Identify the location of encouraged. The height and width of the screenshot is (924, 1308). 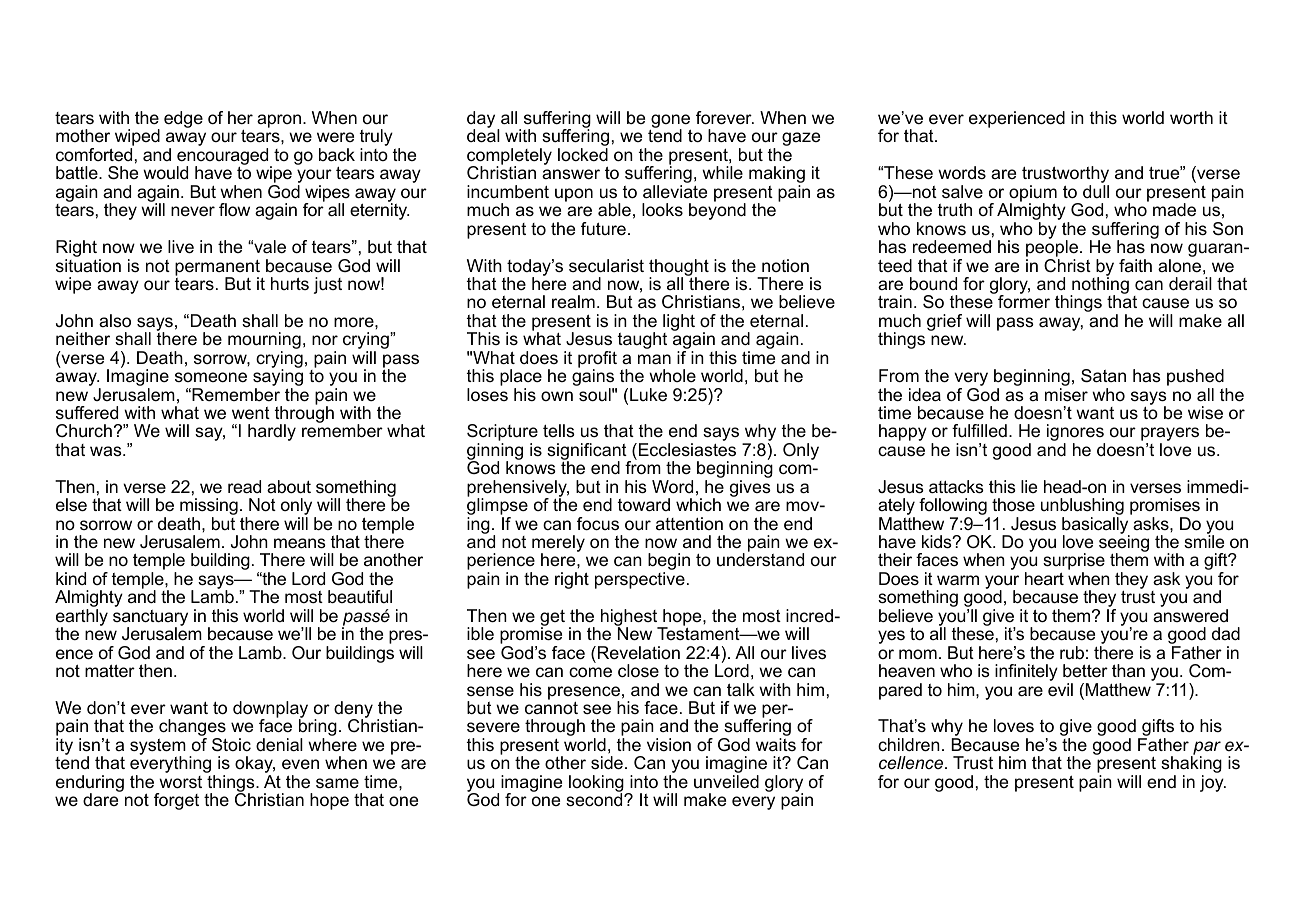
(224, 158).
